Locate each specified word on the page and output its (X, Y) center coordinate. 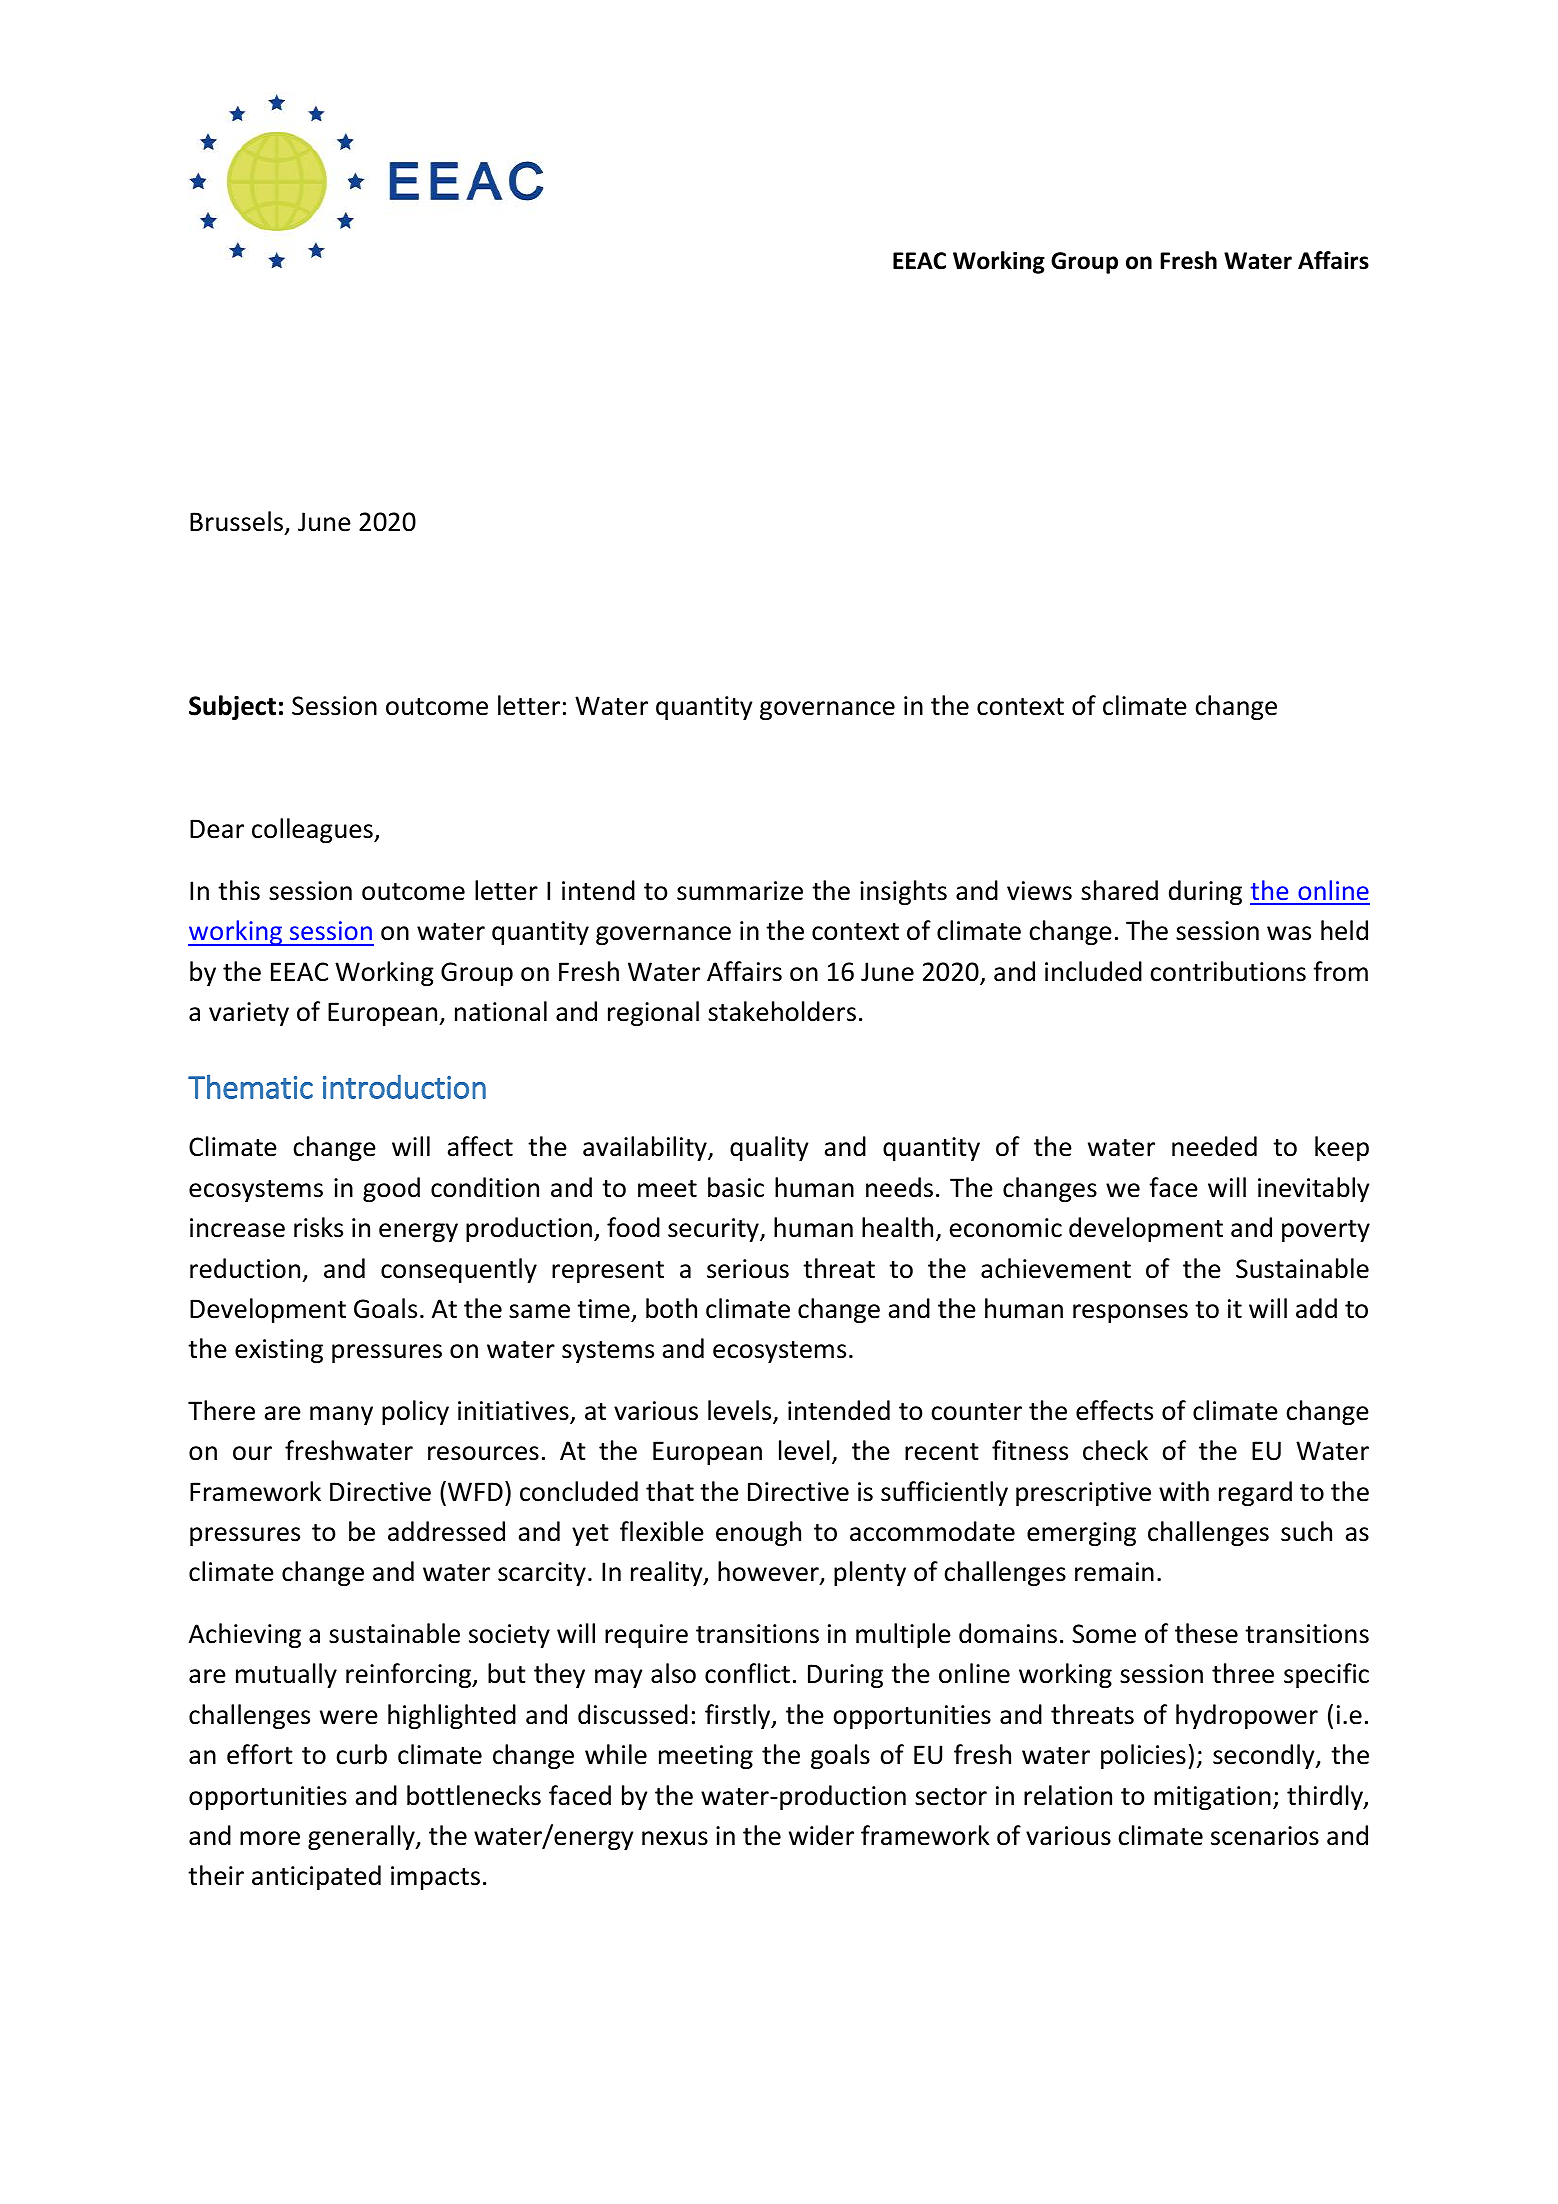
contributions (1228, 971)
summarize (740, 891)
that (670, 1491)
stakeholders (782, 1011)
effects (1114, 1410)
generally (362, 1837)
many (341, 1415)
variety (249, 1014)
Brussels (238, 523)
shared (1119, 890)
